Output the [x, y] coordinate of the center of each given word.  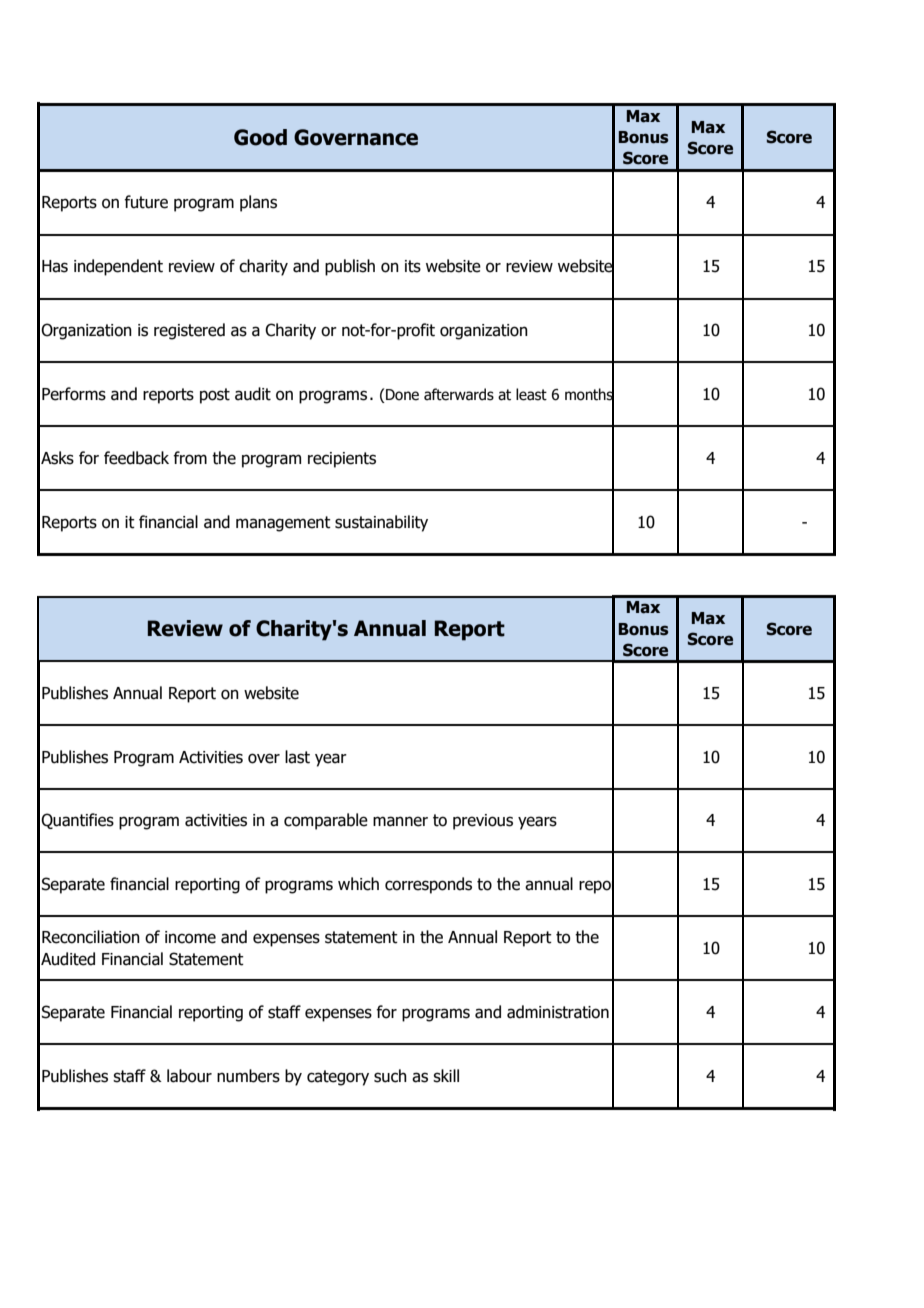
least [531, 394]
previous [483, 822]
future [146, 202]
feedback [136, 458]
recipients [342, 460]
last [297, 757]
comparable [326, 821]
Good [260, 137]
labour [189, 1076]
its [413, 266]
